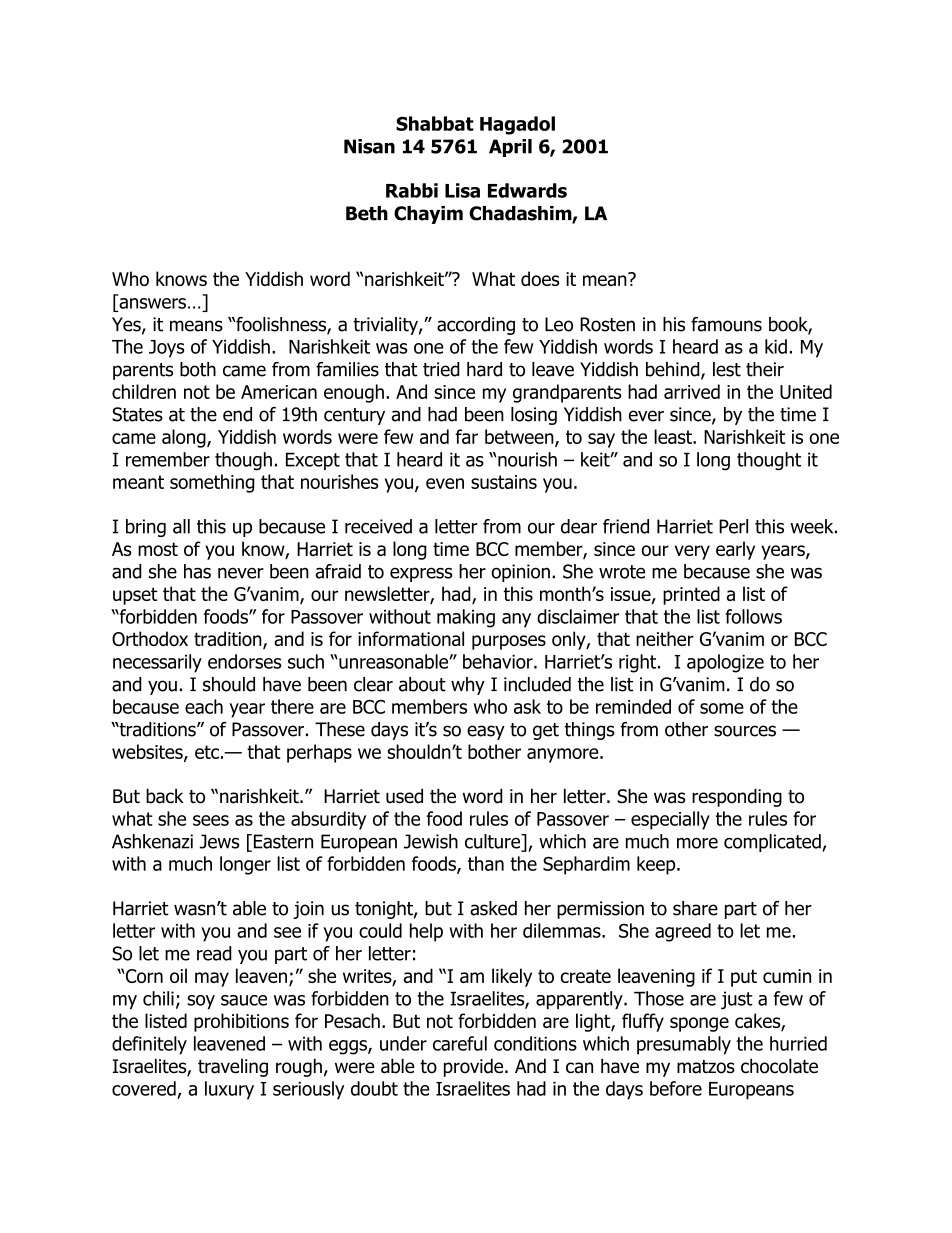 This screenshot has height=1233, width=952. Describe the element at coordinates (753, 616) in the screenshot. I see `follows` at that location.
